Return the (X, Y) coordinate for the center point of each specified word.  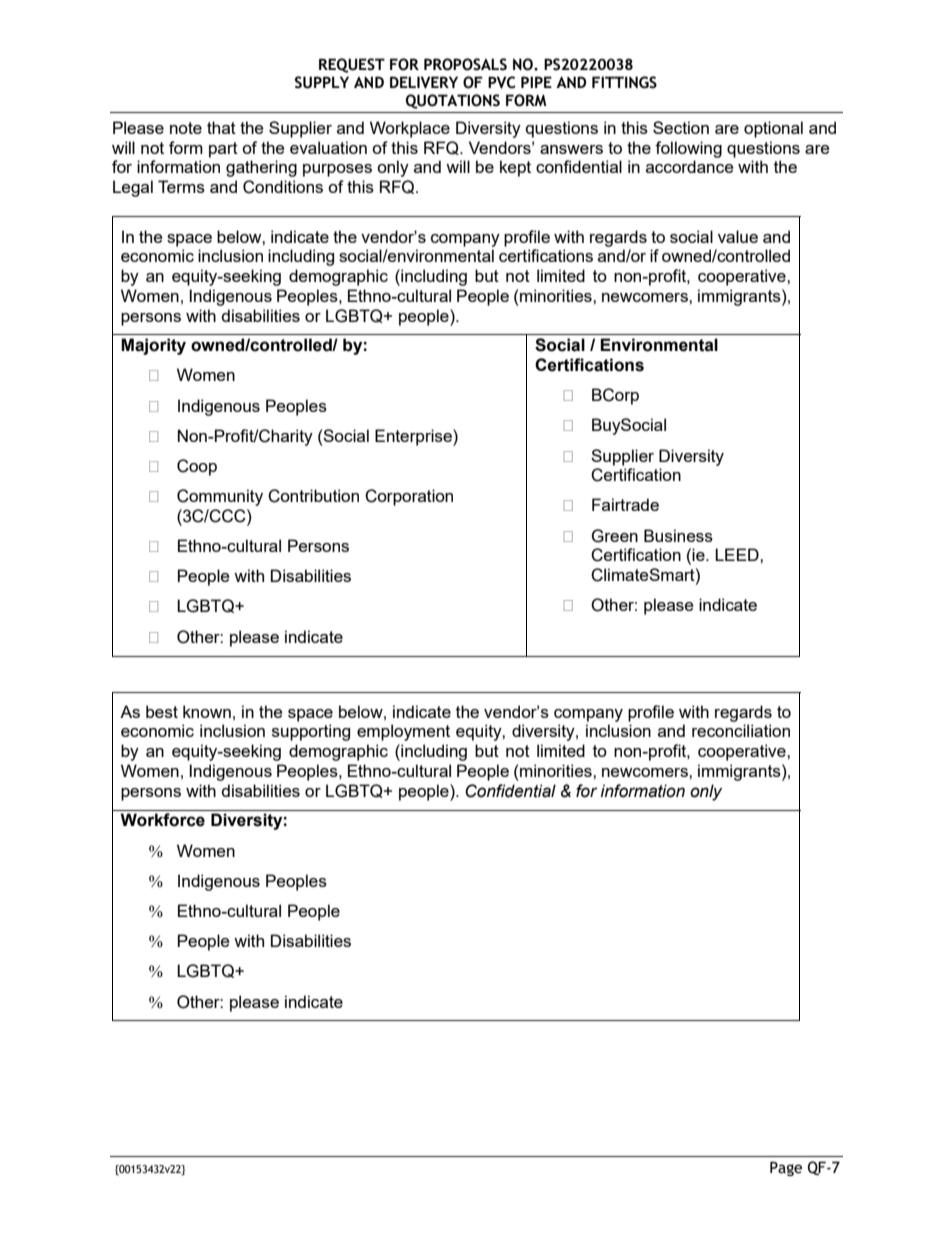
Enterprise (414, 437)
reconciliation (741, 730)
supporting (311, 732)
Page (786, 1168)
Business (678, 535)
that (221, 127)
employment (403, 732)
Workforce (162, 820)
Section (681, 127)
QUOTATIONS (453, 101)
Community (220, 497)
